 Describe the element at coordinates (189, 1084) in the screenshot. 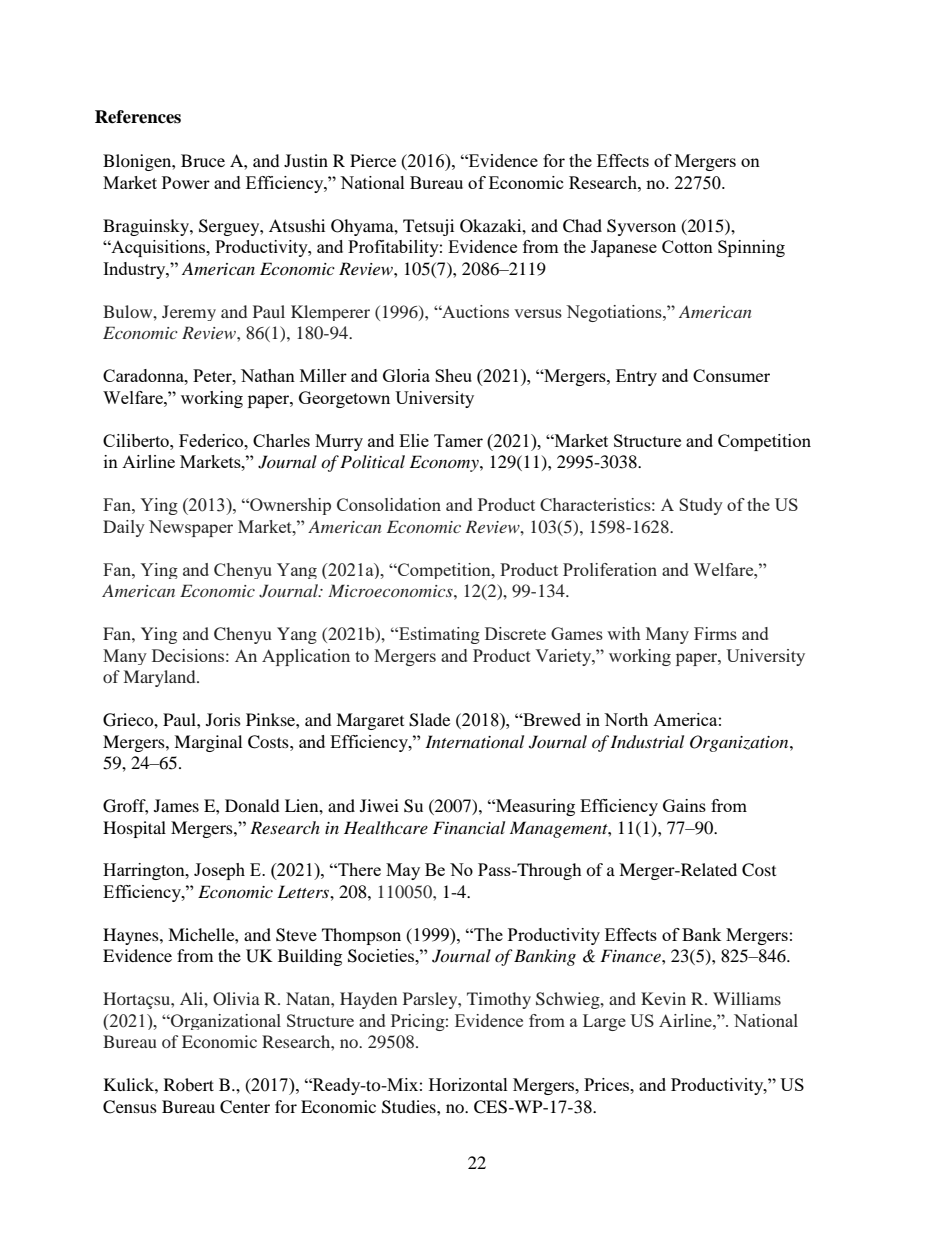

I see `Robert` at that location.
